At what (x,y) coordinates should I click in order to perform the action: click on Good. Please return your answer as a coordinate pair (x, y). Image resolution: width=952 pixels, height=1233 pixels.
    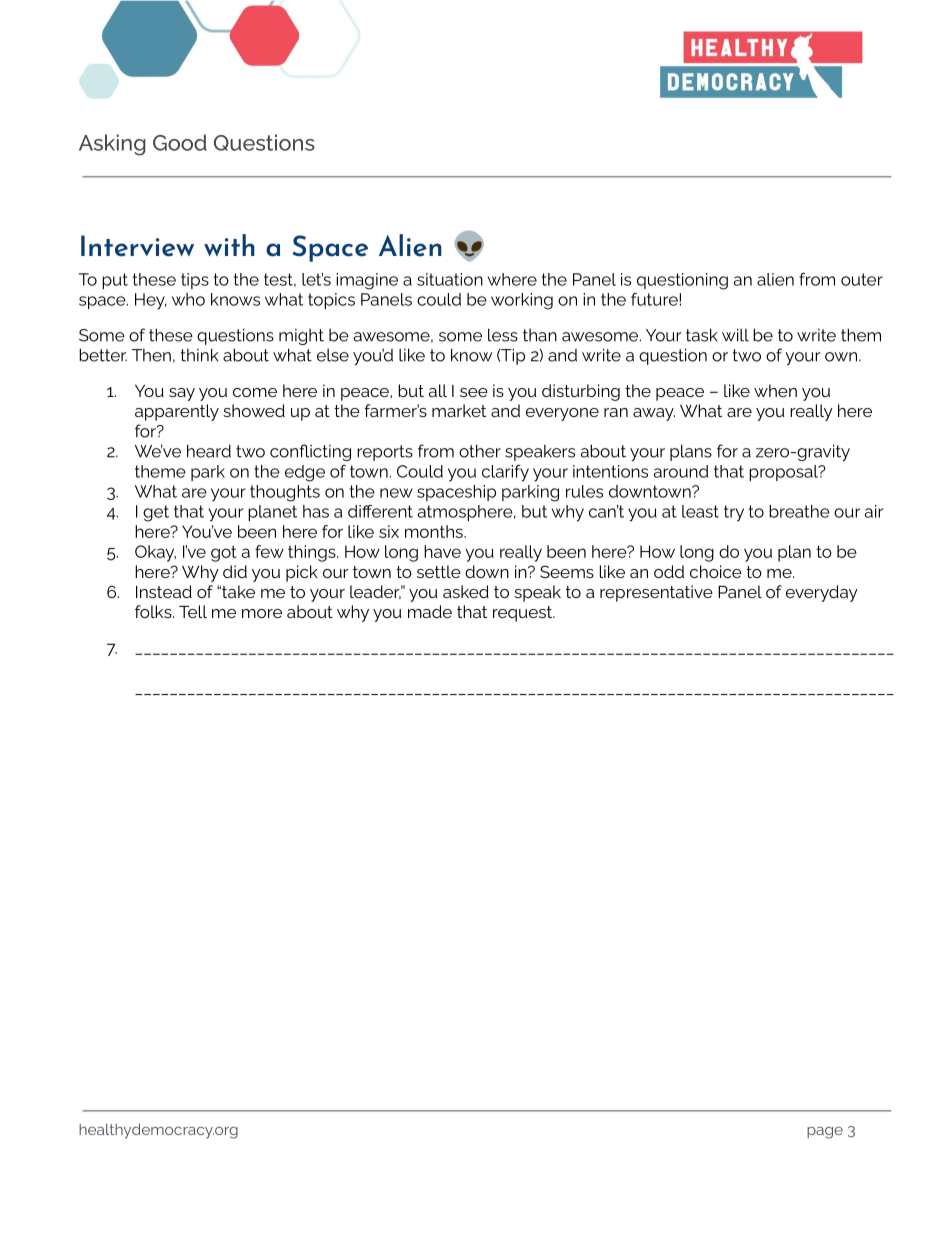
    Looking at the image, I should click on (180, 142).
